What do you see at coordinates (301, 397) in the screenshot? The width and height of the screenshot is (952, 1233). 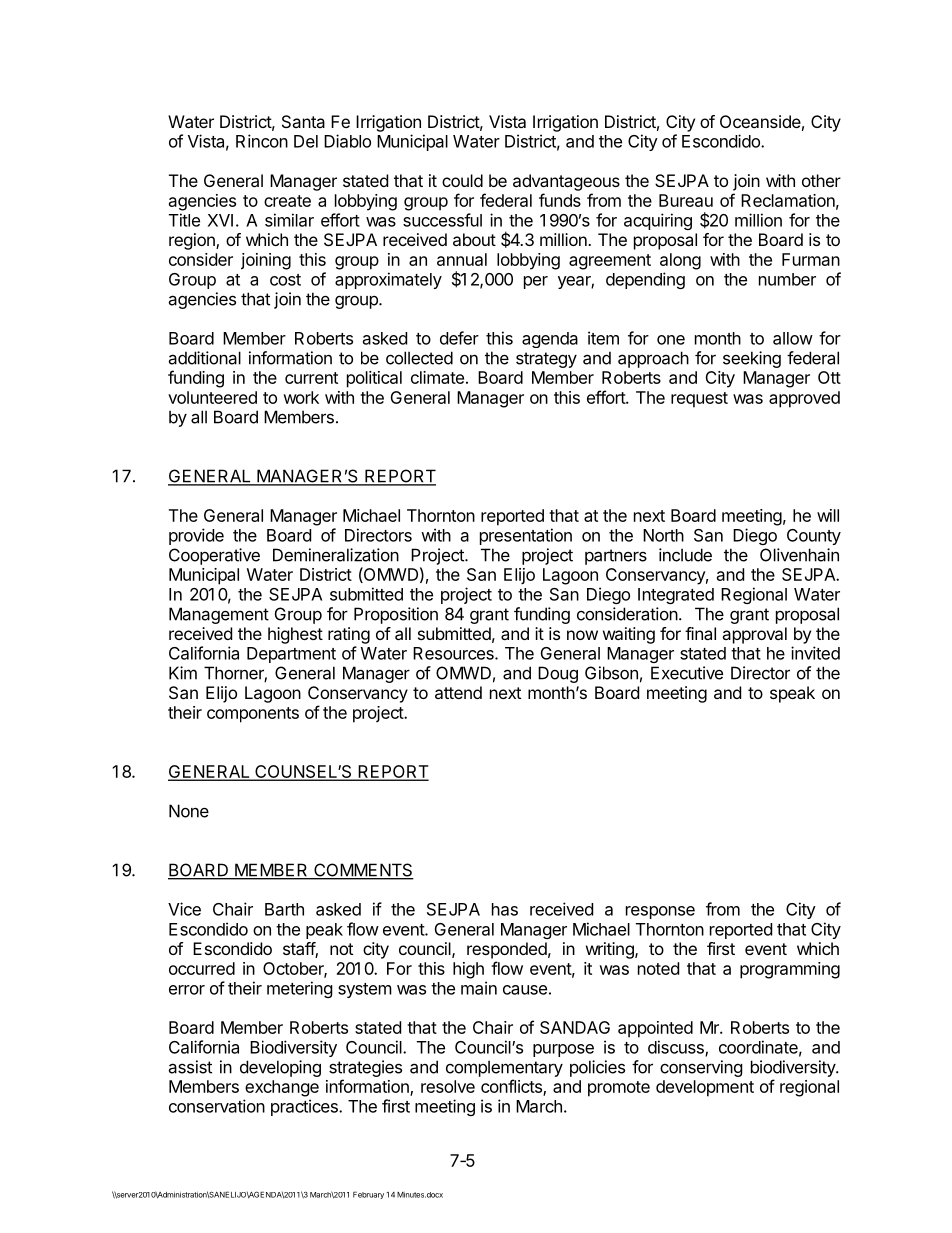 I see `work` at bounding box center [301, 397].
